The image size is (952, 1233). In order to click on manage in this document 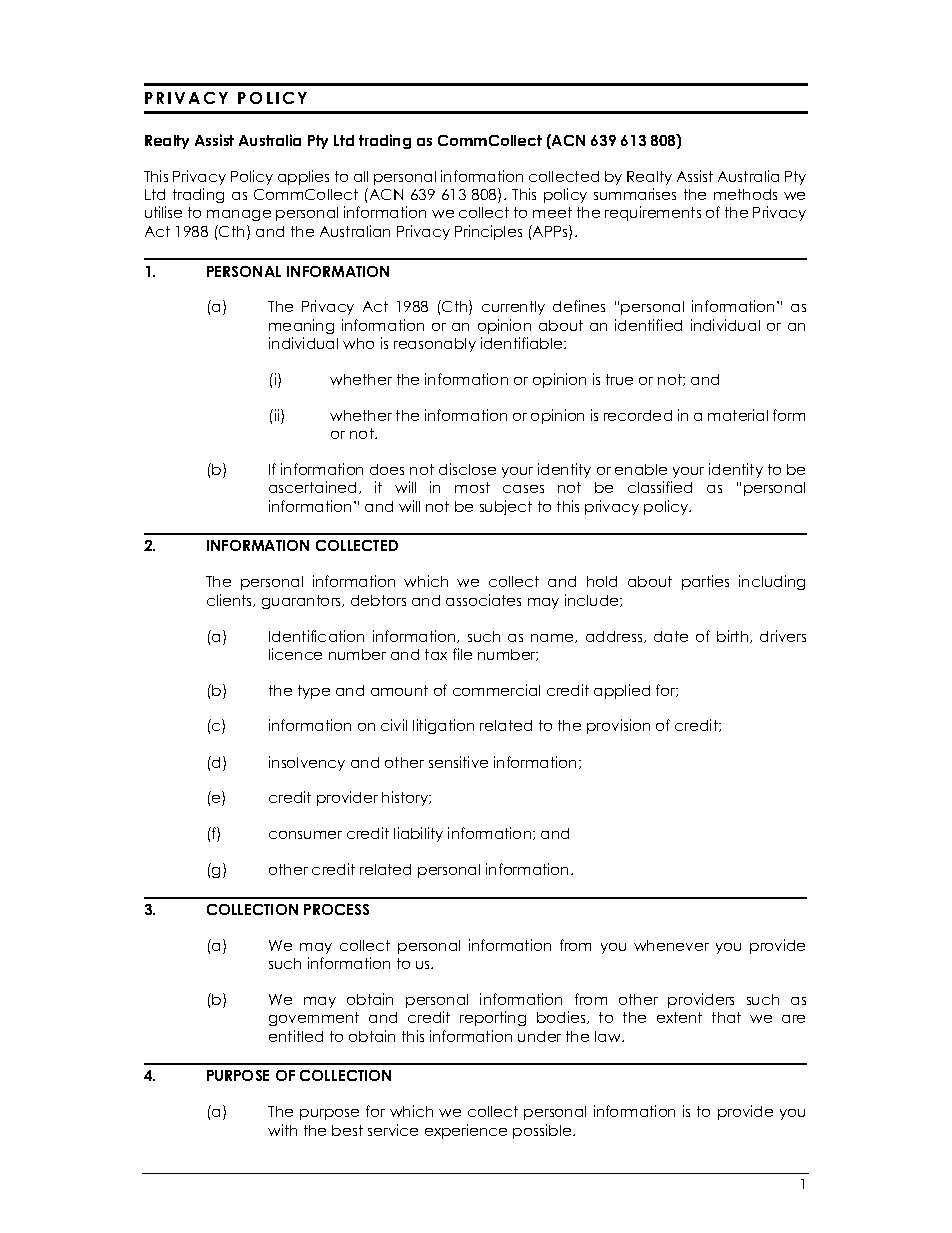, I will do `click(239, 215)`.
